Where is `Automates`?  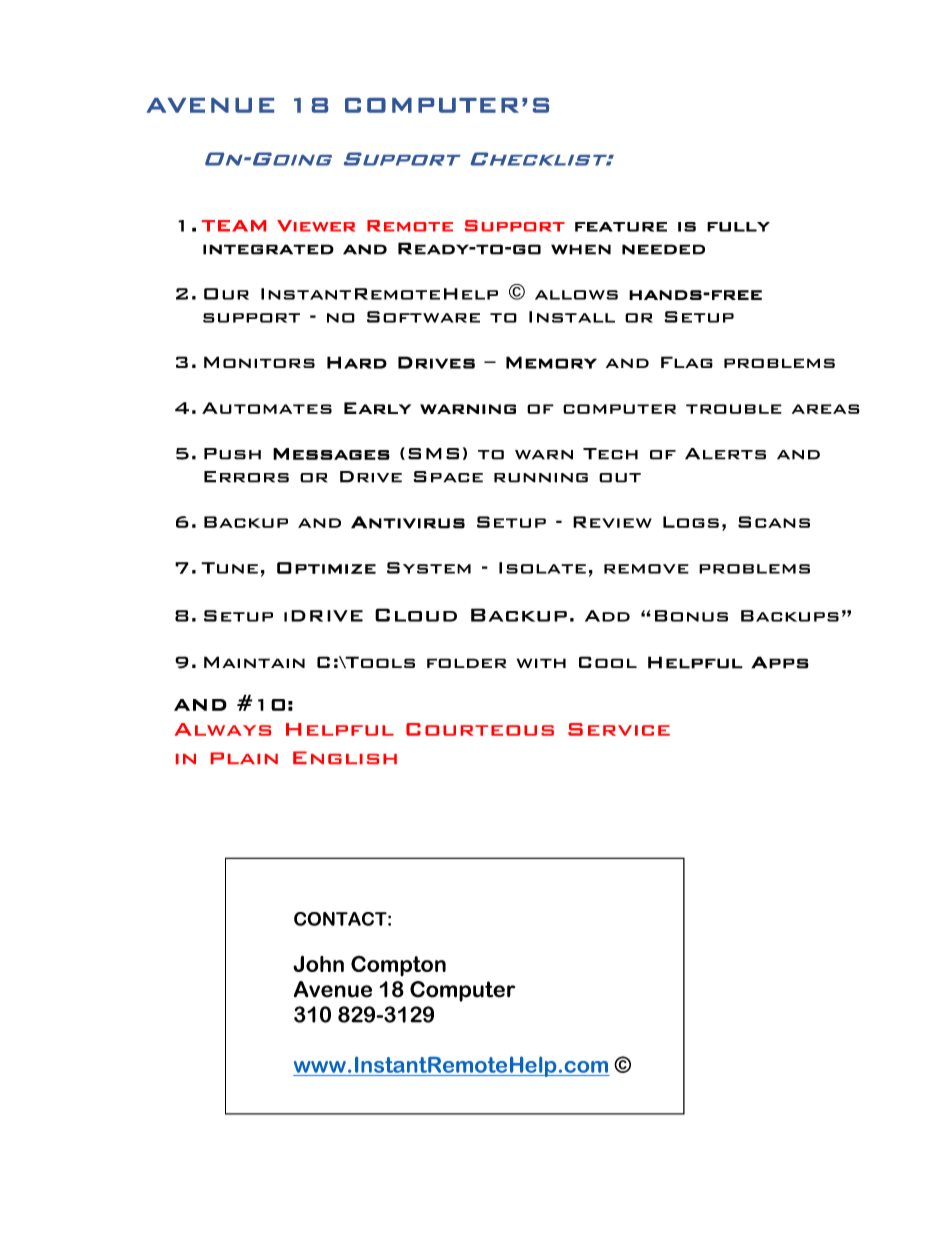 Automates is located at coordinates (267, 408).
